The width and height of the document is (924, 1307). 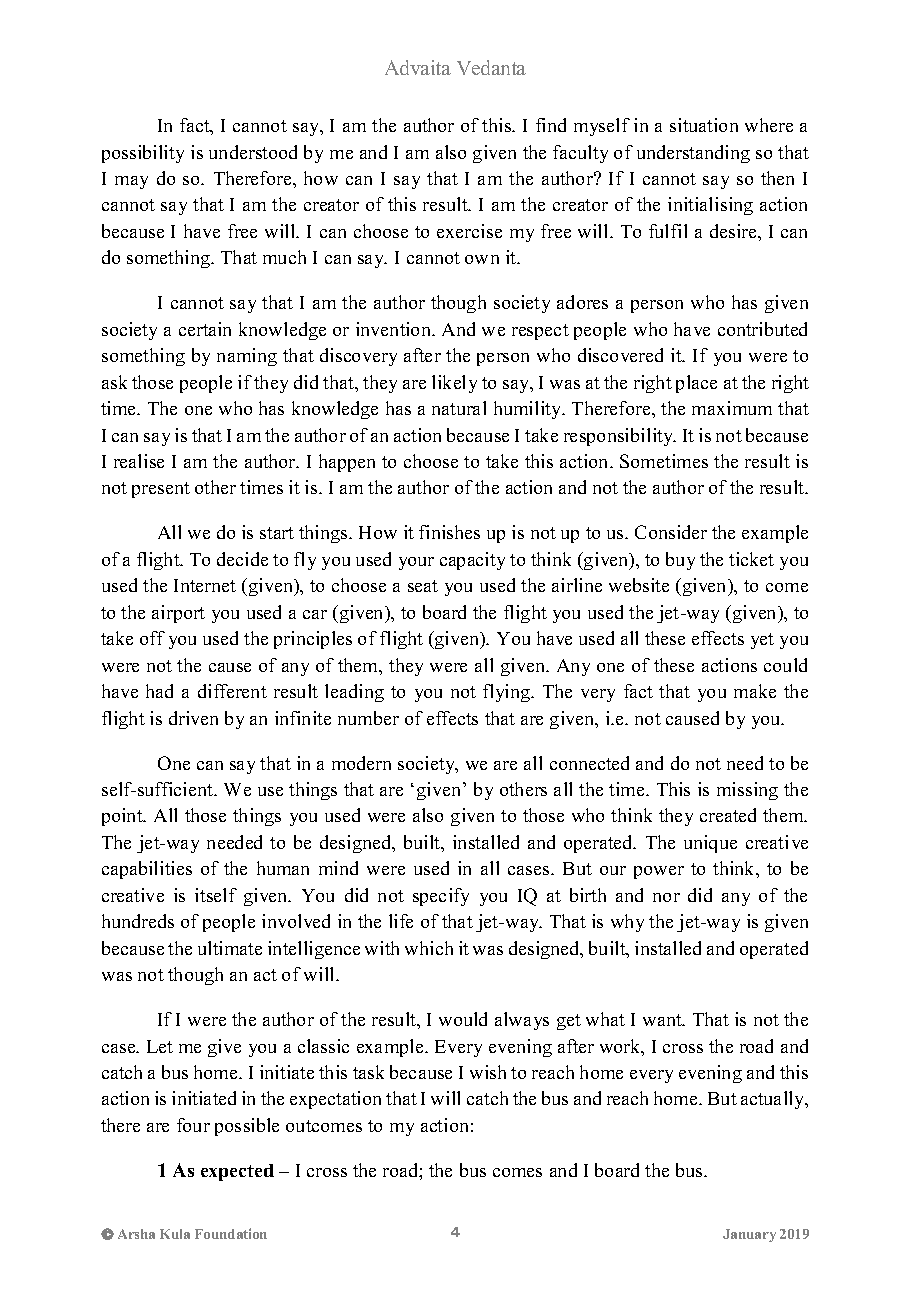 What do you see at coordinates (488, 1072) in the document?
I see `wish` at bounding box center [488, 1072].
